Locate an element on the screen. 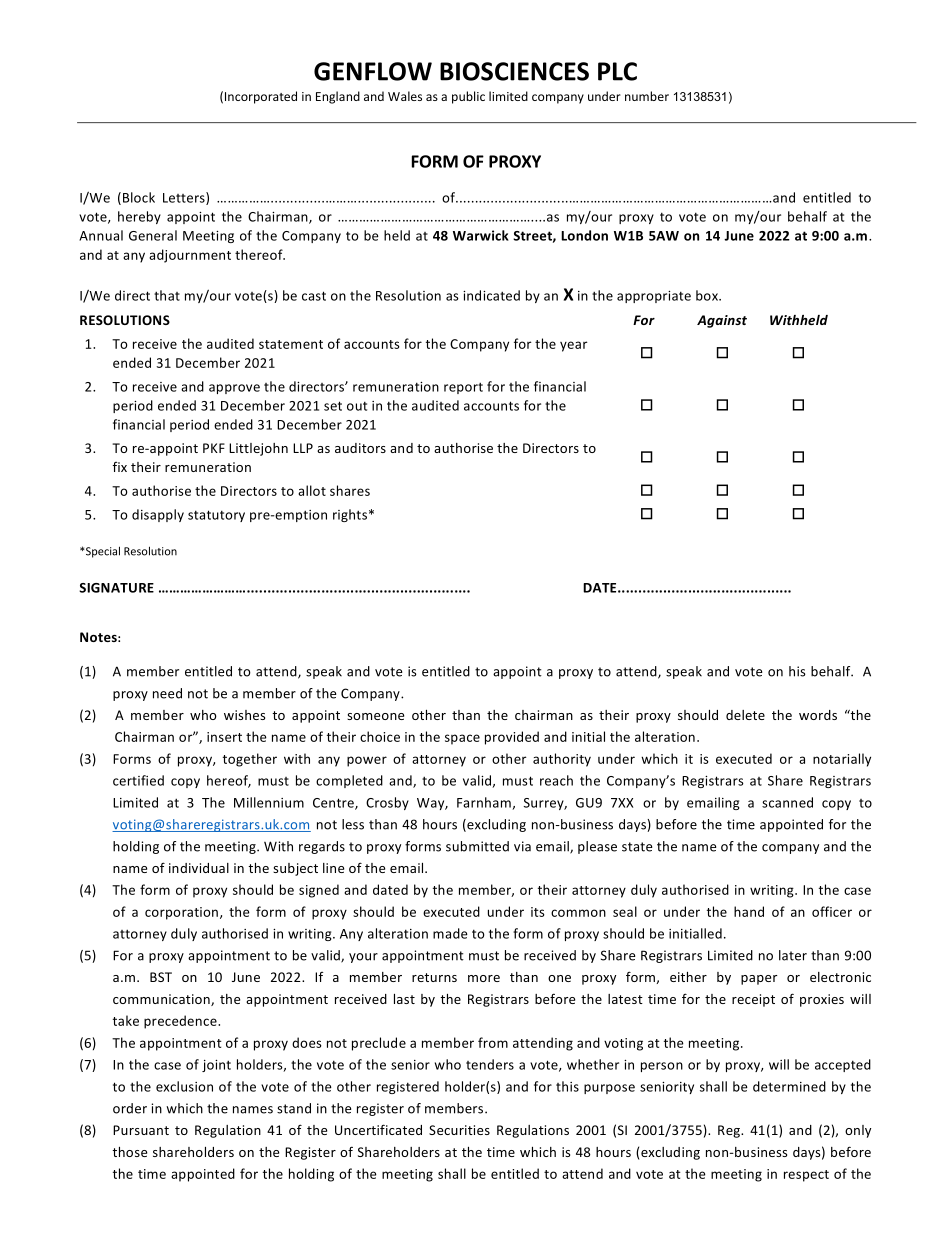 The image size is (952, 1233). SIGNATURE is located at coordinates (116, 588).
